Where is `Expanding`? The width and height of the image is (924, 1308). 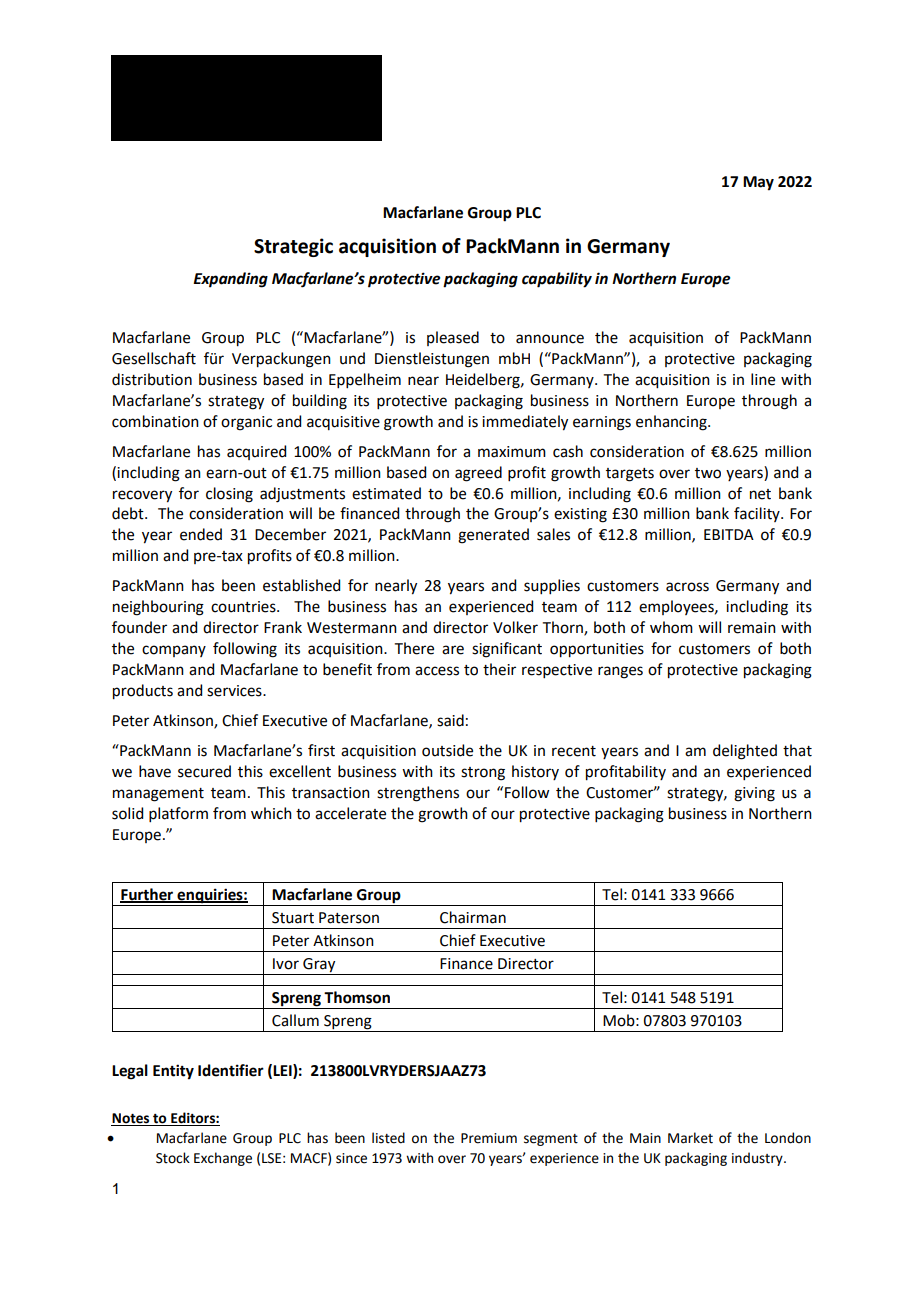 Expanding is located at coordinates (230, 280).
